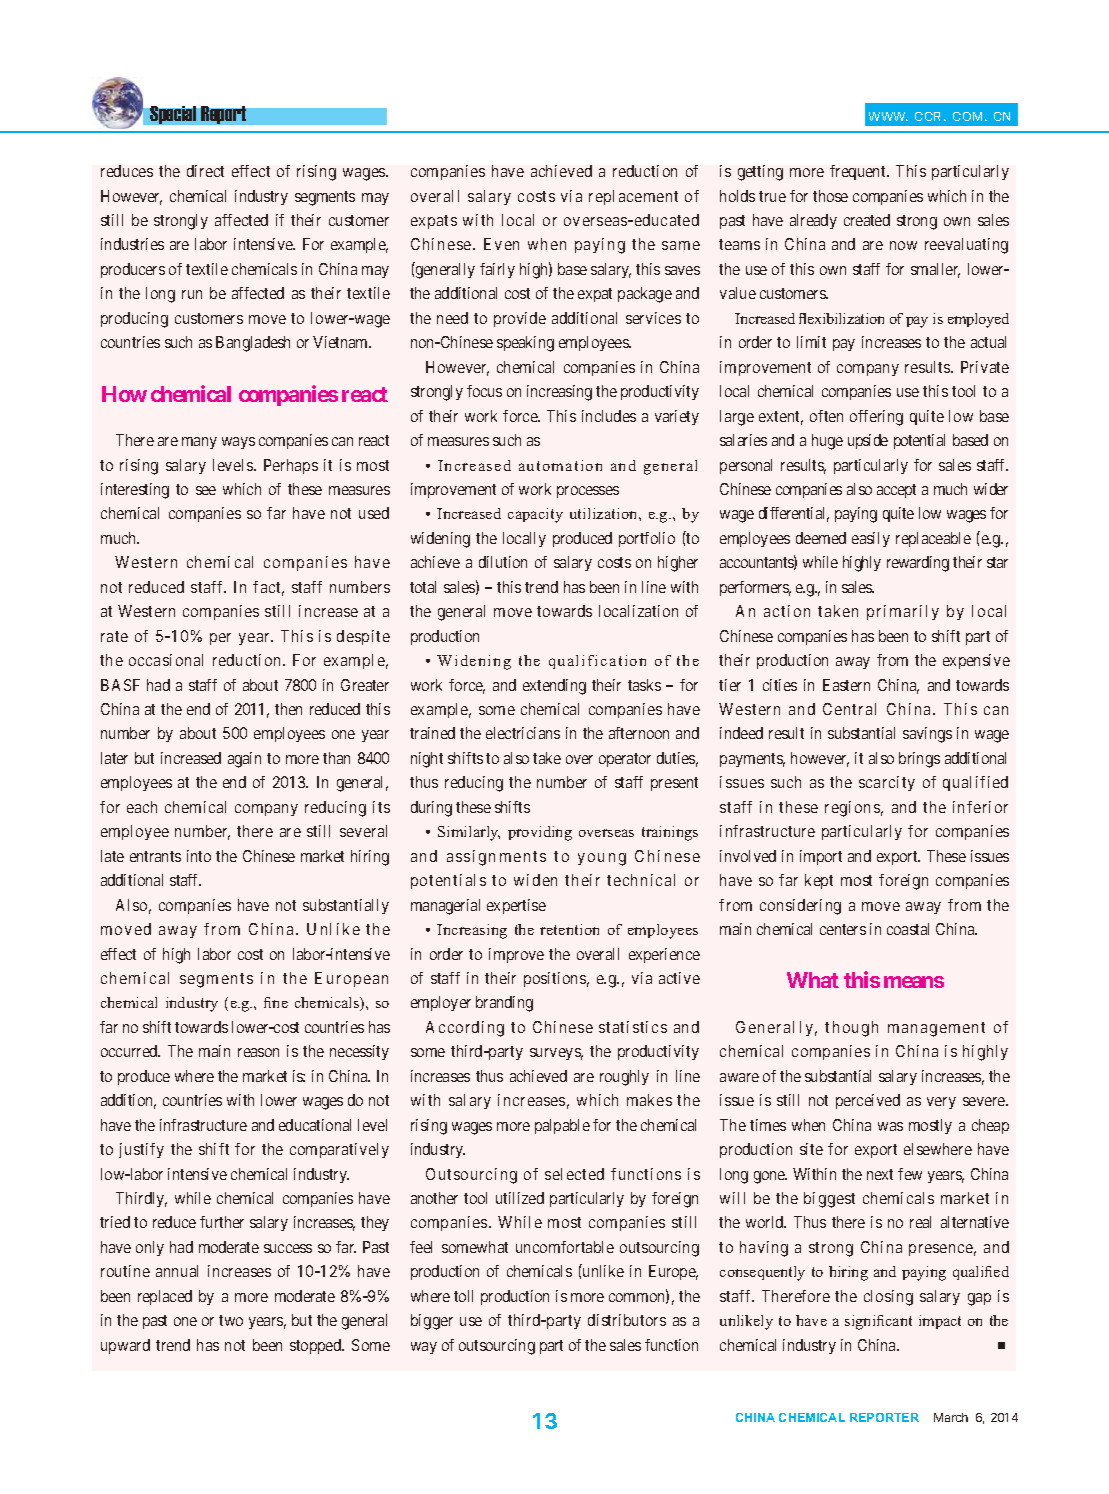 The height and width of the screenshot is (1494, 1109). Describe the element at coordinates (206, 490) in the screenshot. I see `see` at that location.
